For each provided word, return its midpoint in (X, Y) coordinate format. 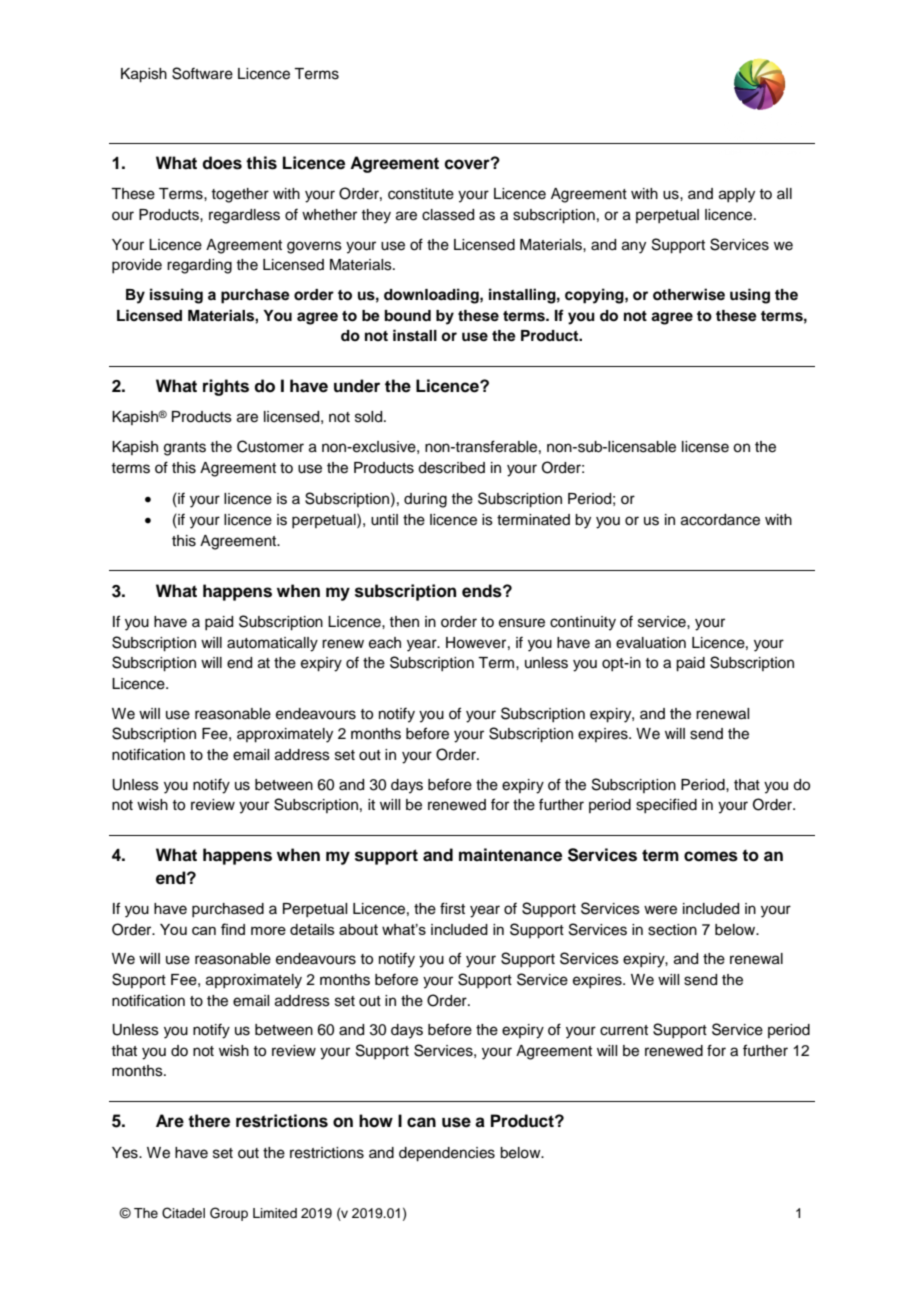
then (404, 622)
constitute (421, 194)
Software (202, 73)
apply (737, 195)
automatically (272, 644)
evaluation (651, 643)
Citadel (183, 1213)
